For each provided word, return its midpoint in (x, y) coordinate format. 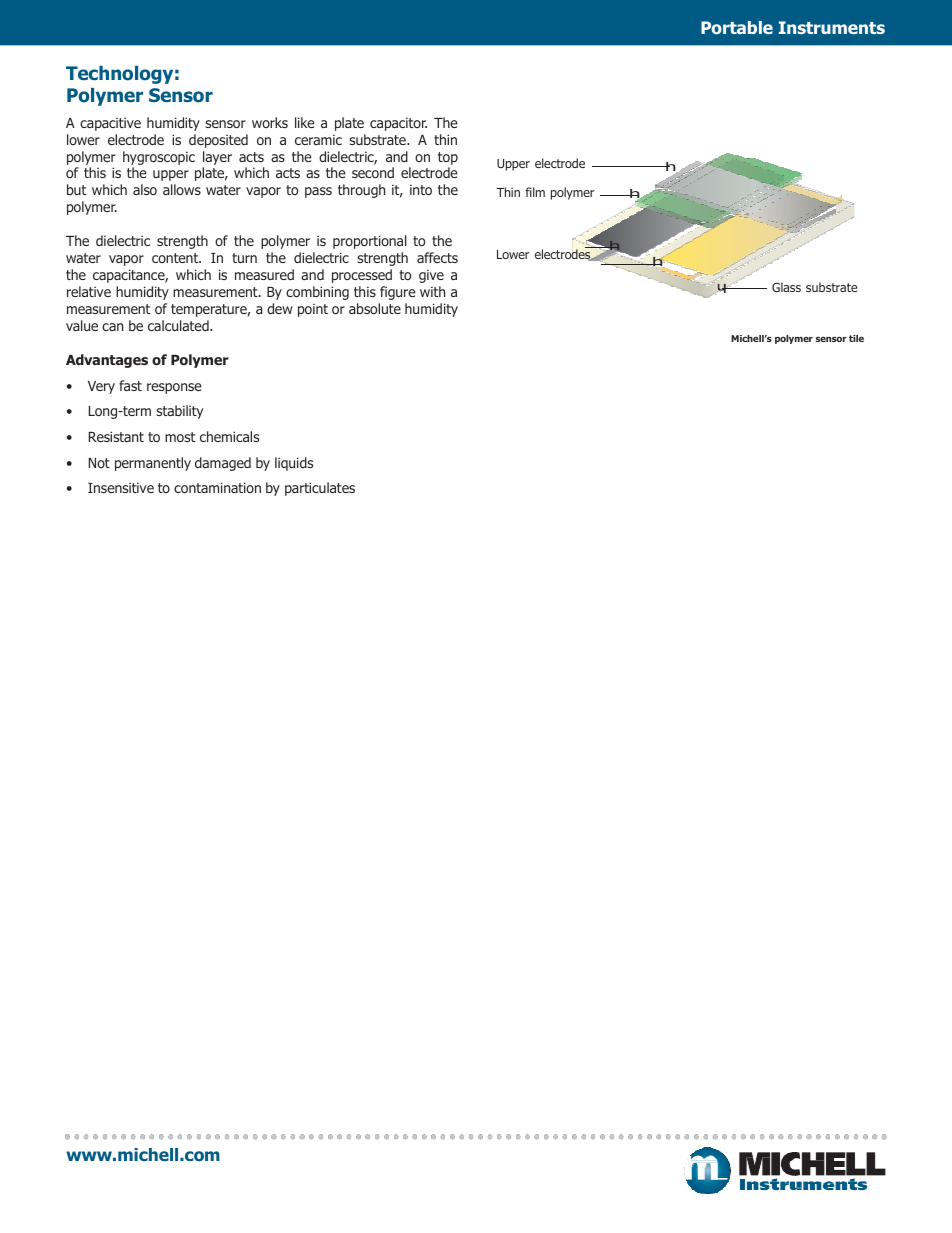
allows (182, 189)
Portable (737, 28)
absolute (375, 308)
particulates (320, 489)
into (421, 189)
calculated (179, 325)
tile (856, 338)
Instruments (832, 27)
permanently (153, 464)
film (535, 192)
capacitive (110, 124)
